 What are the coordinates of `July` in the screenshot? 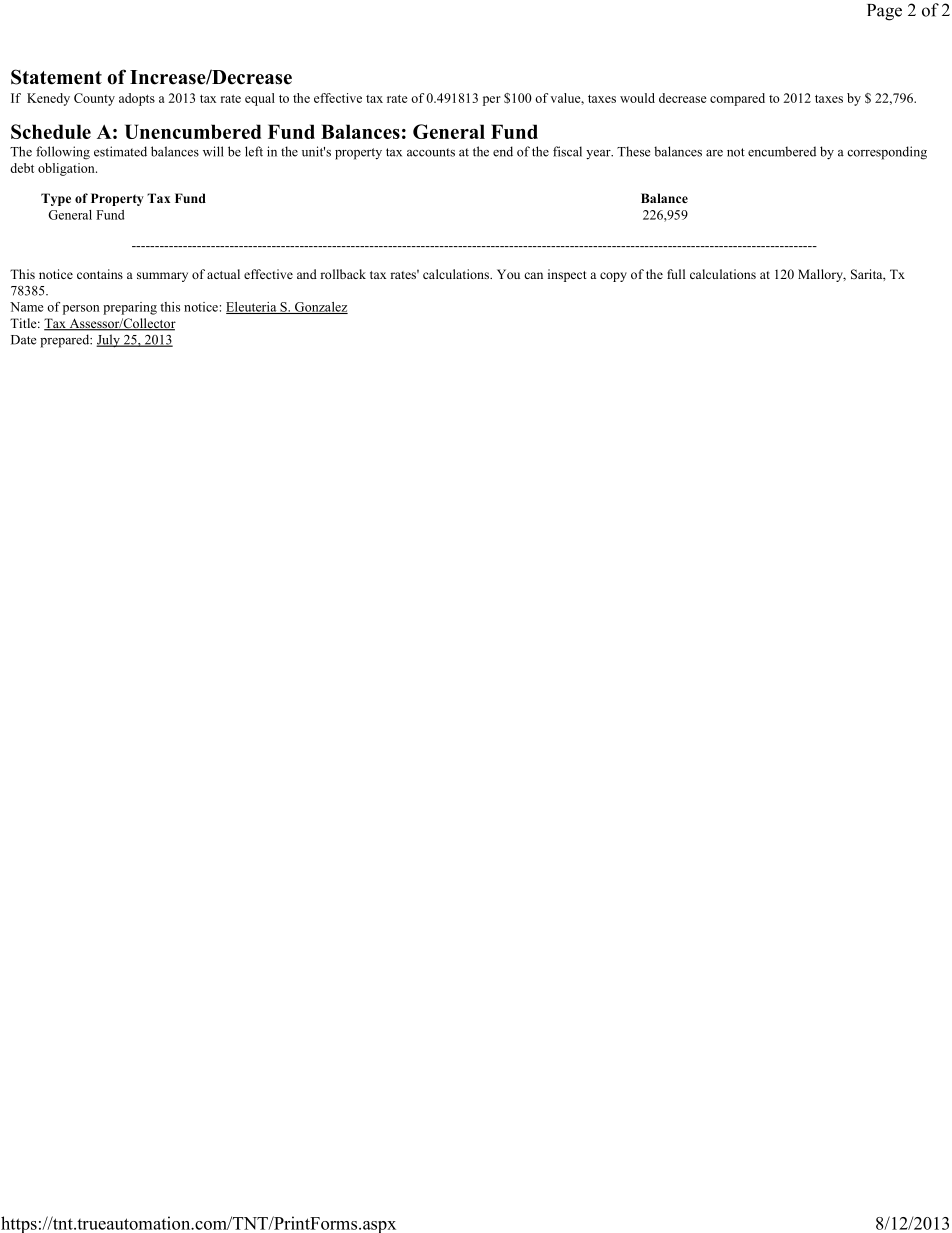 It's located at (109, 341).
